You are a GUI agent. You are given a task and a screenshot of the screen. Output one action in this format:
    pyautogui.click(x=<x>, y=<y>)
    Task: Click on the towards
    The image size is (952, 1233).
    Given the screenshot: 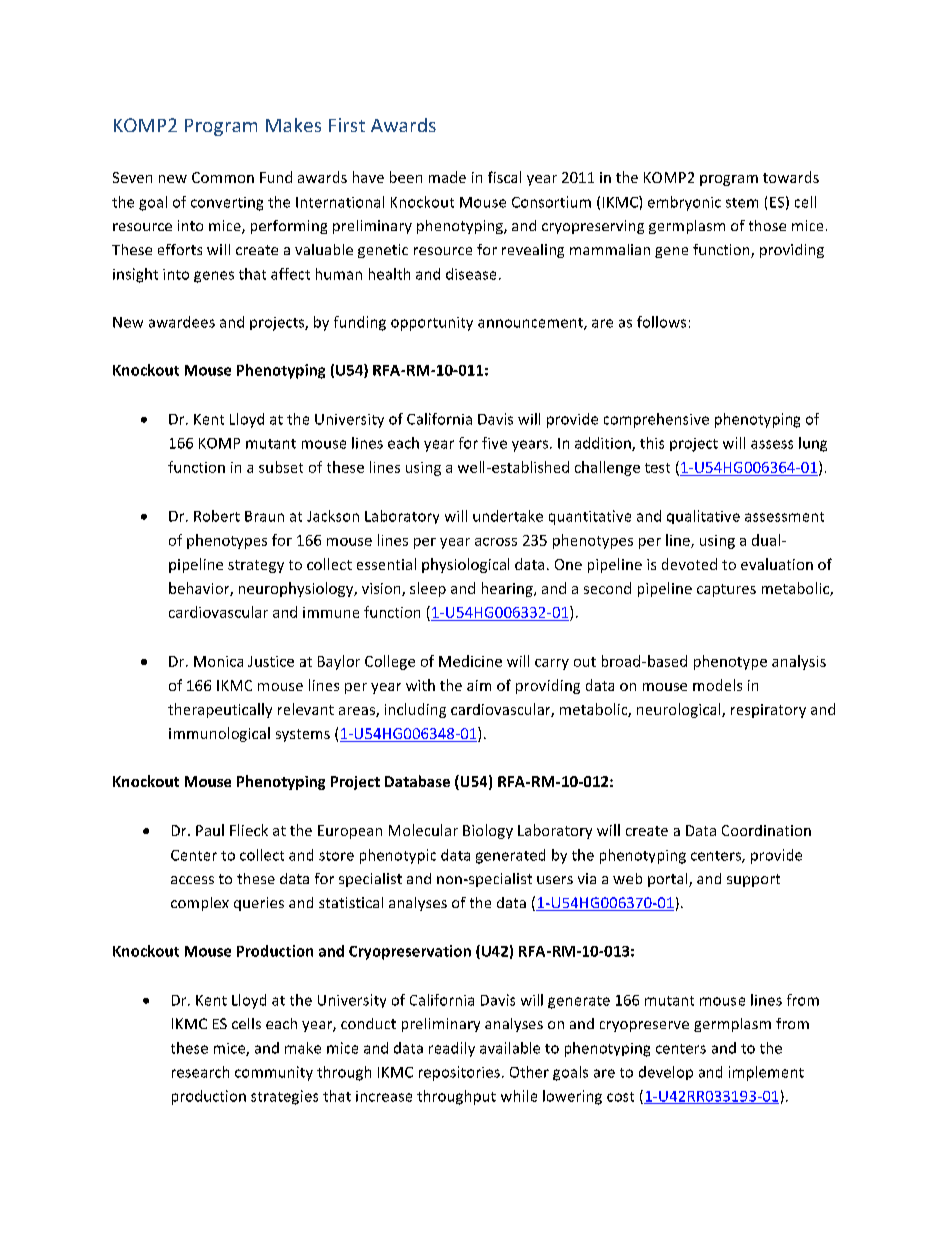 What is the action you would take?
    pyautogui.click(x=791, y=177)
